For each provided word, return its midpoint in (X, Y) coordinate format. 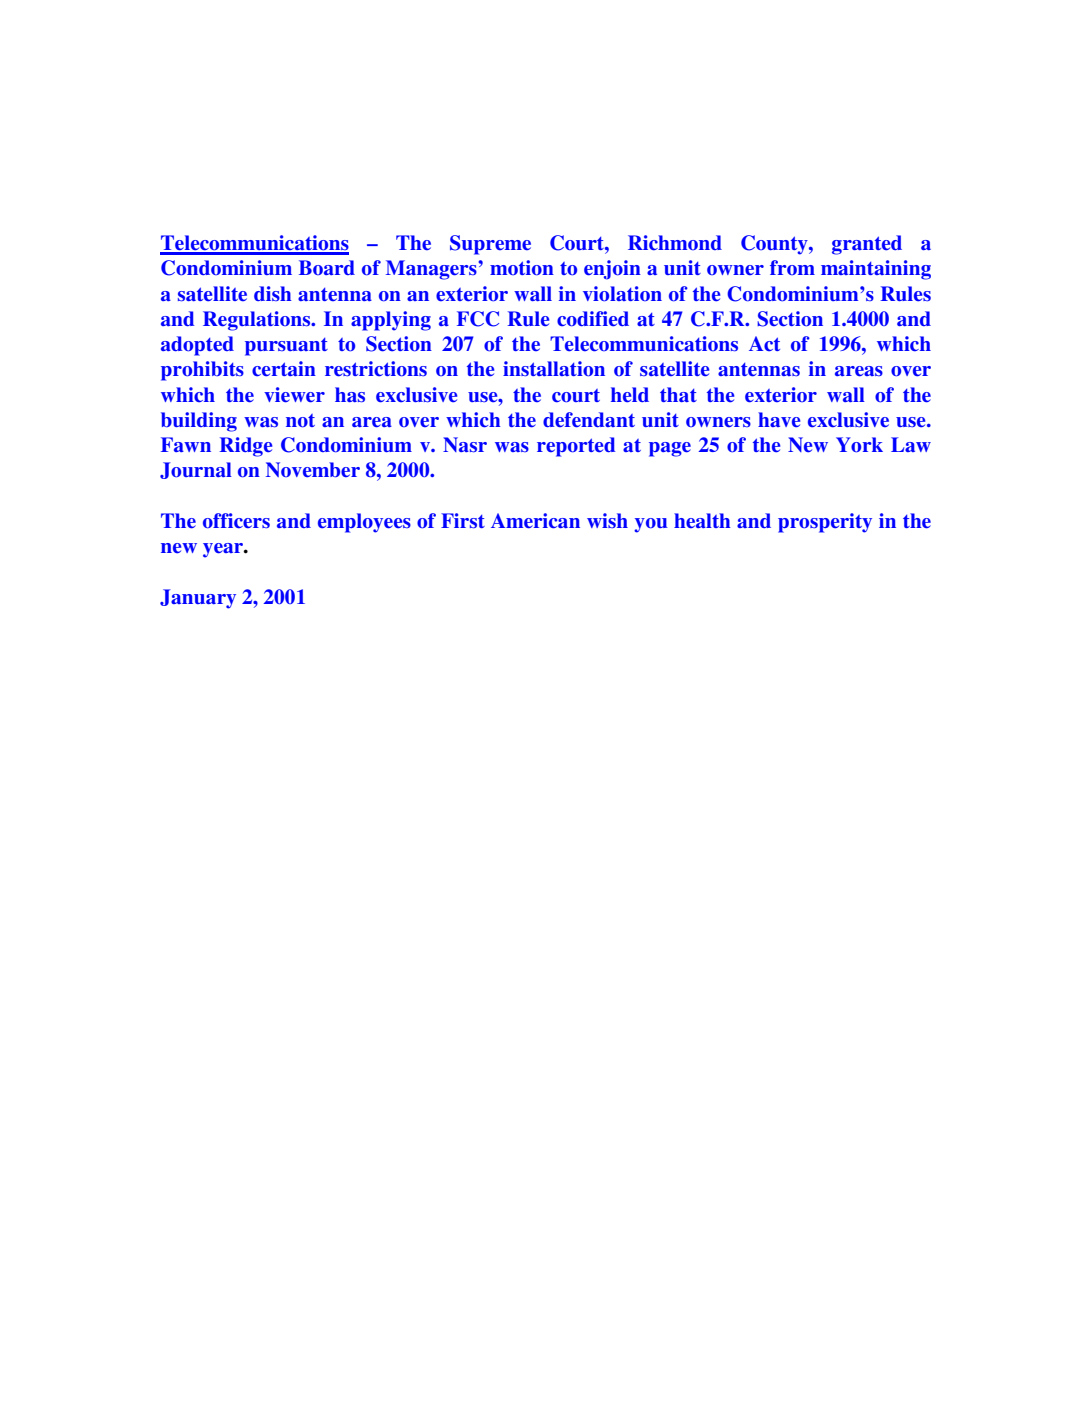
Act (764, 343)
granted (867, 245)
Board (327, 267)
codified (593, 319)
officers (236, 521)
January (198, 599)
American (535, 521)
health (702, 520)
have (779, 420)
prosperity (825, 523)
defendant (589, 420)
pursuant (286, 347)
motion (522, 268)
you (651, 525)
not (300, 421)
